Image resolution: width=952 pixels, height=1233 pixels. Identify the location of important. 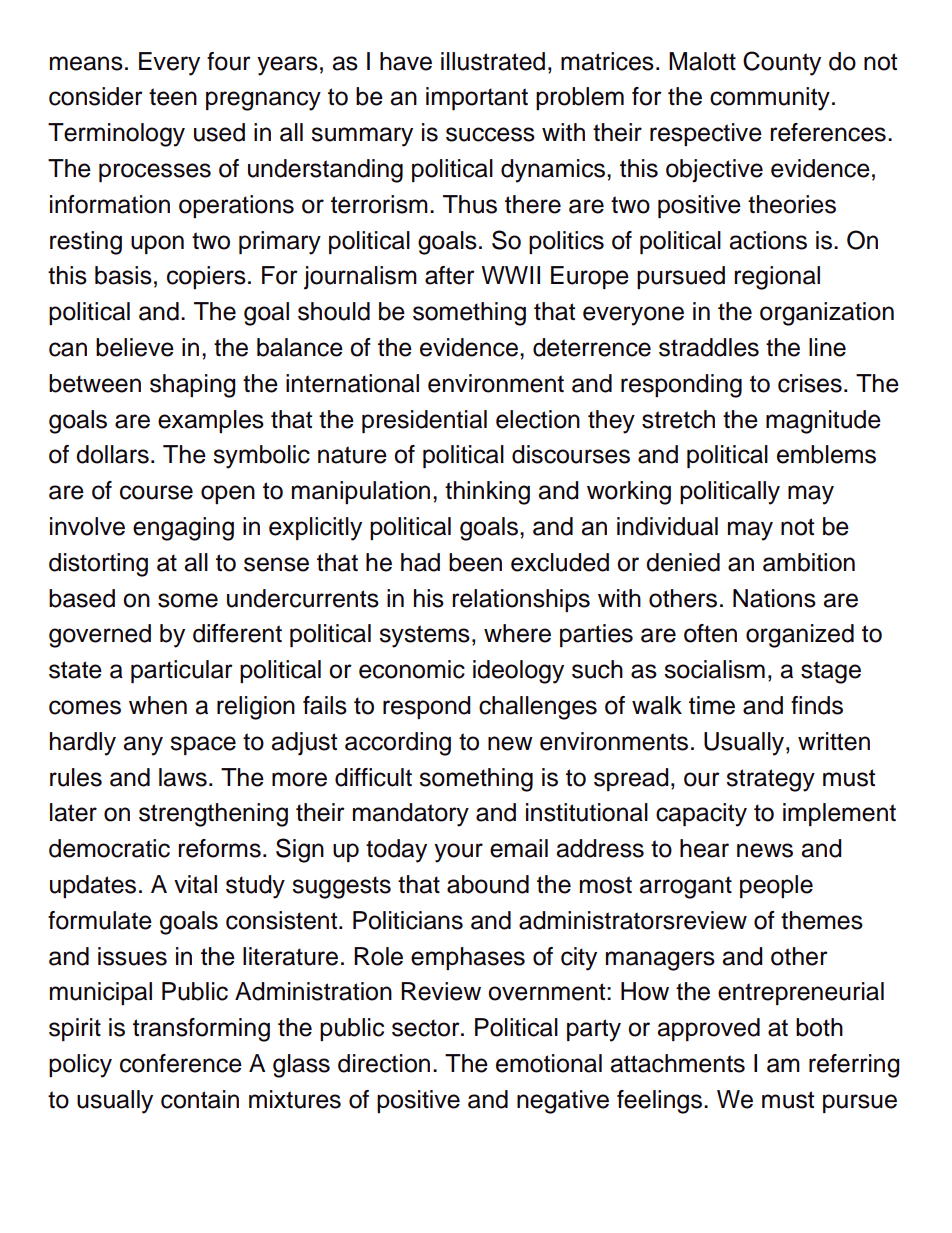
(477, 98).
